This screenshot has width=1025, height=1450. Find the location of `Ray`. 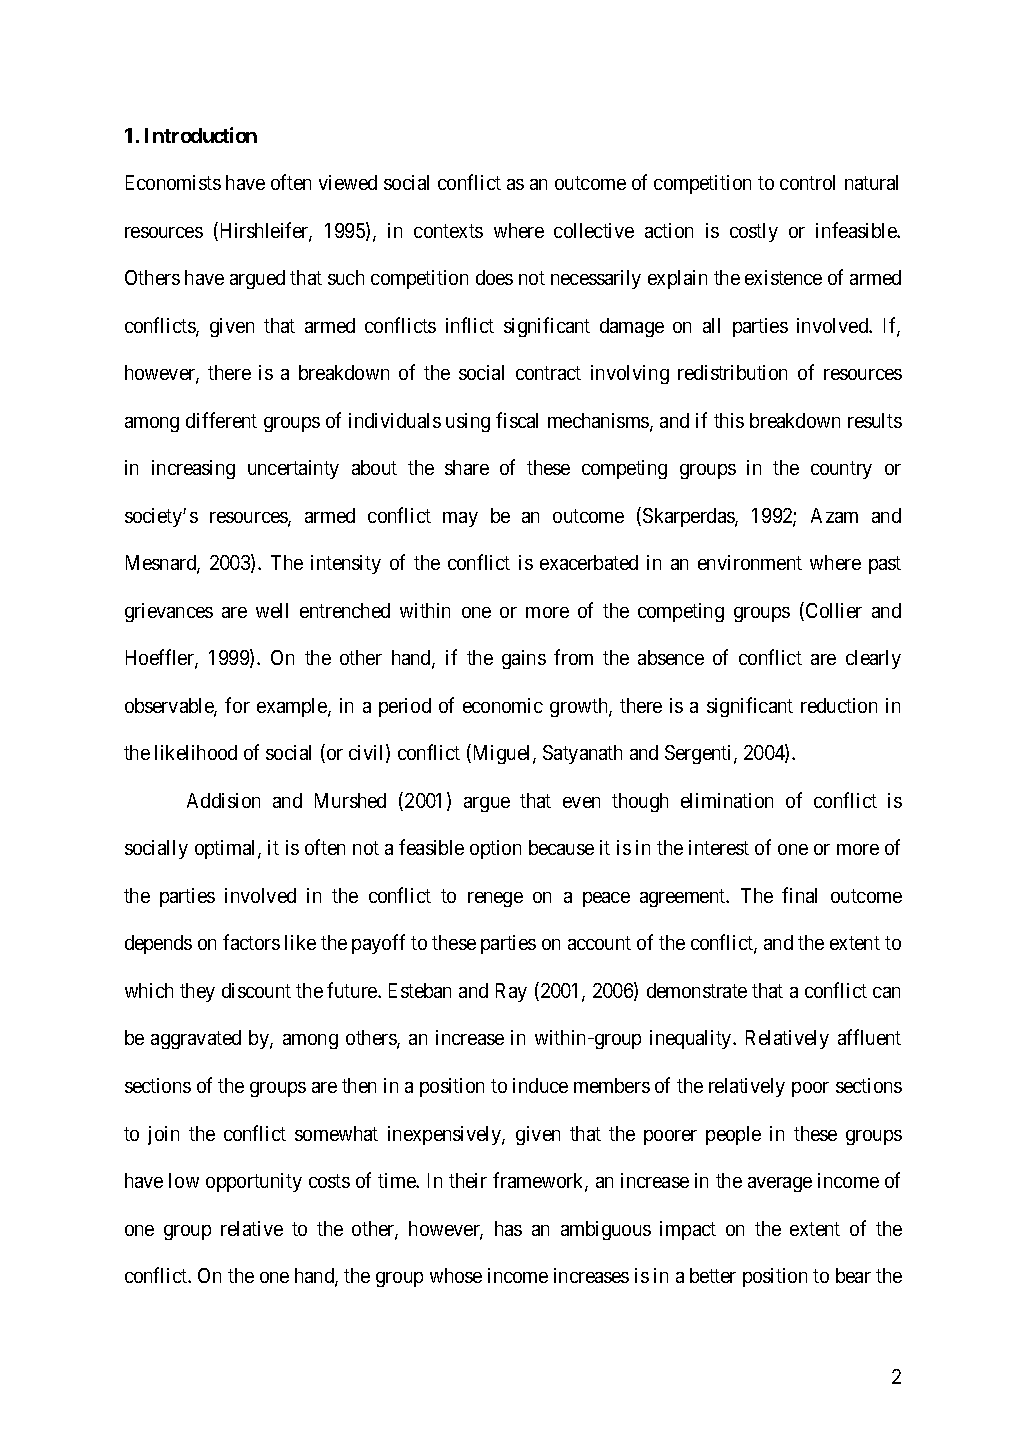

Ray is located at coordinates (511, 992).
